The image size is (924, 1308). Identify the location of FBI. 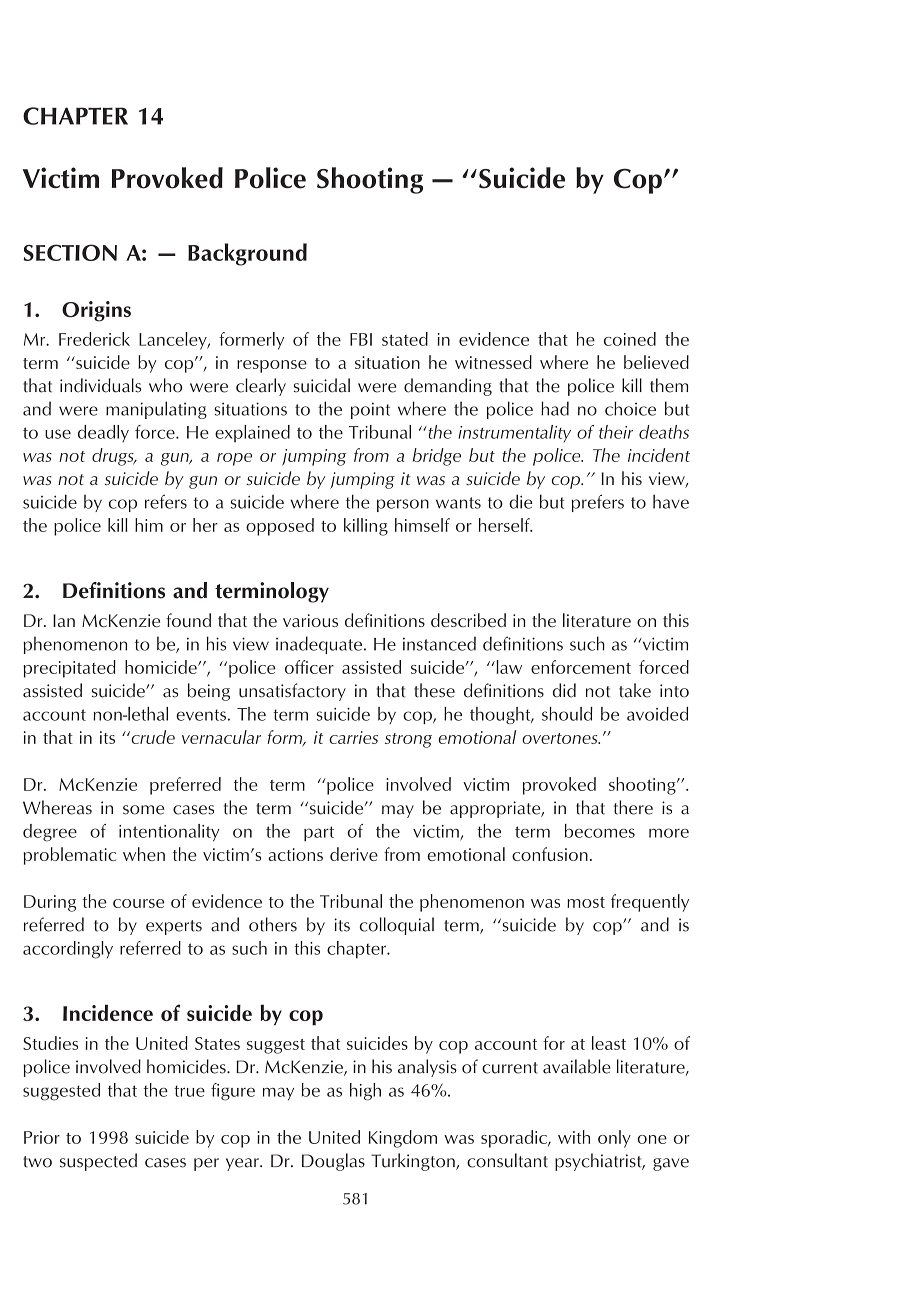
(361, 339).
